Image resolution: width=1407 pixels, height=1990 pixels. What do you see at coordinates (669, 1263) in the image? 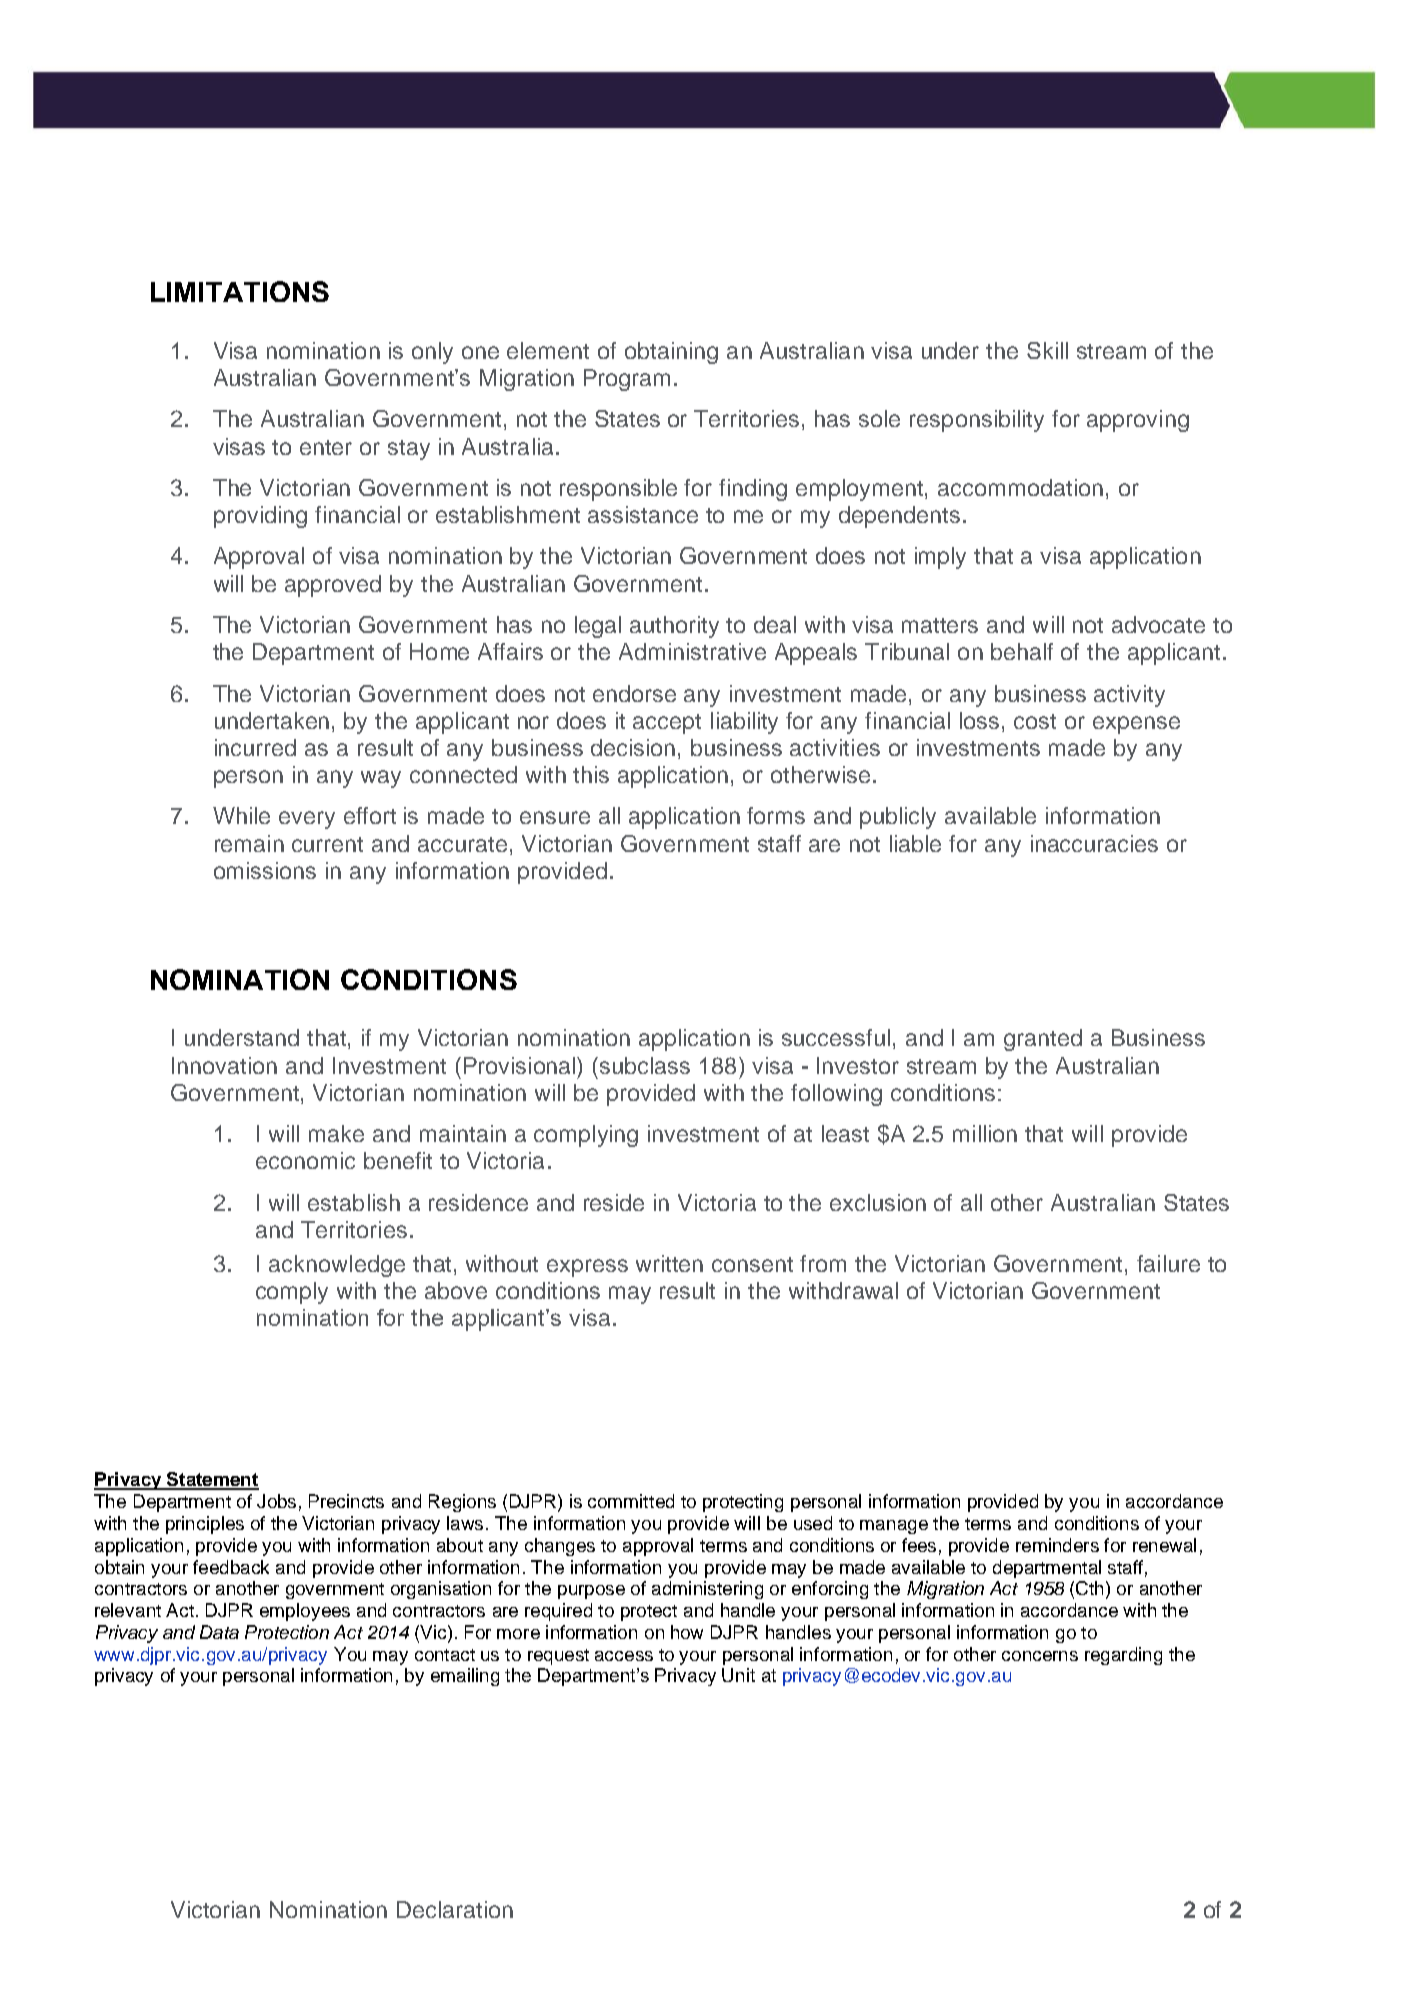
I see `written` at bounding box center [669, 1263].
